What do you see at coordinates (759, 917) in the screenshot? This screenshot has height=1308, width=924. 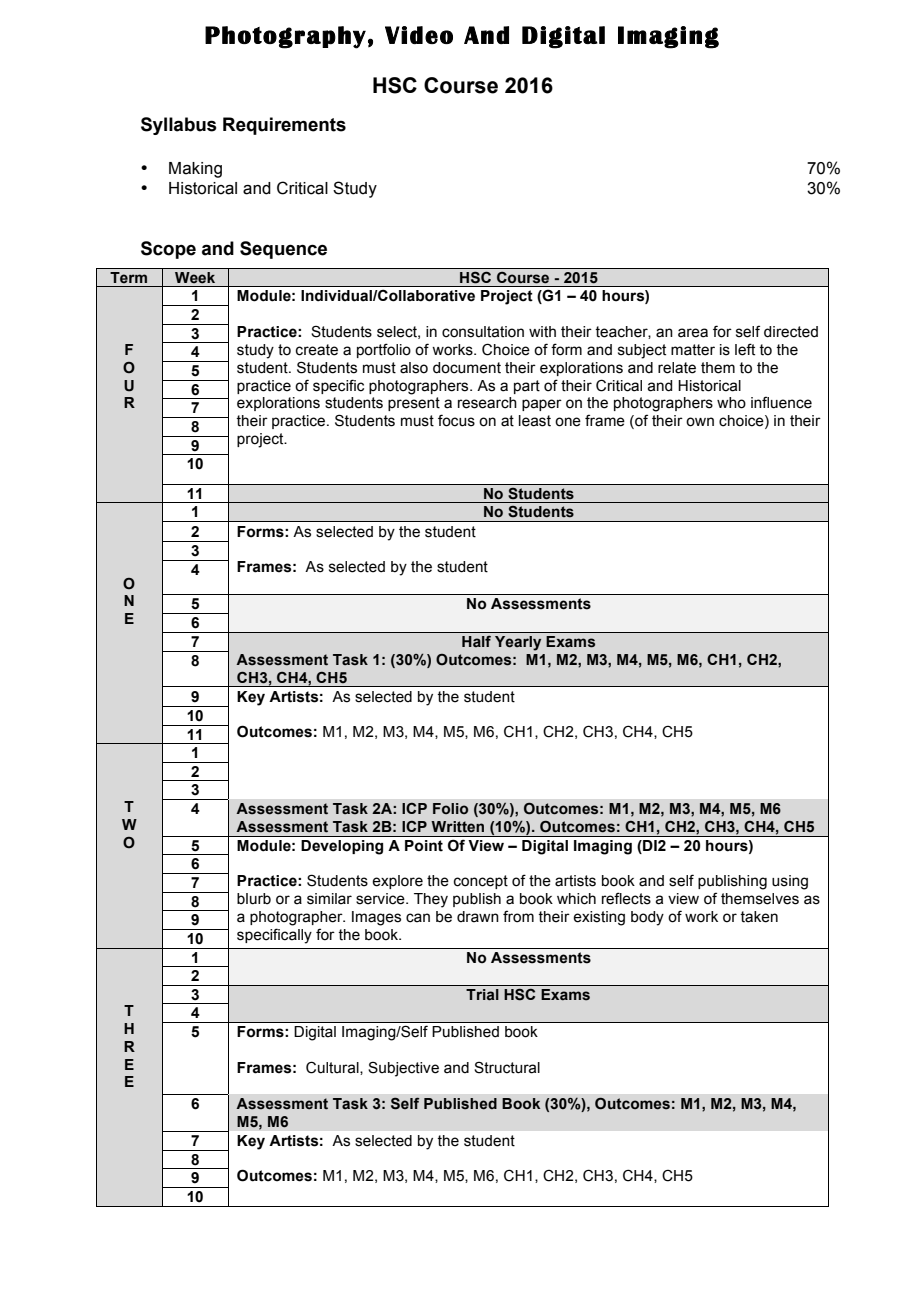 I see `taken` at bounding box center [759, 917].
